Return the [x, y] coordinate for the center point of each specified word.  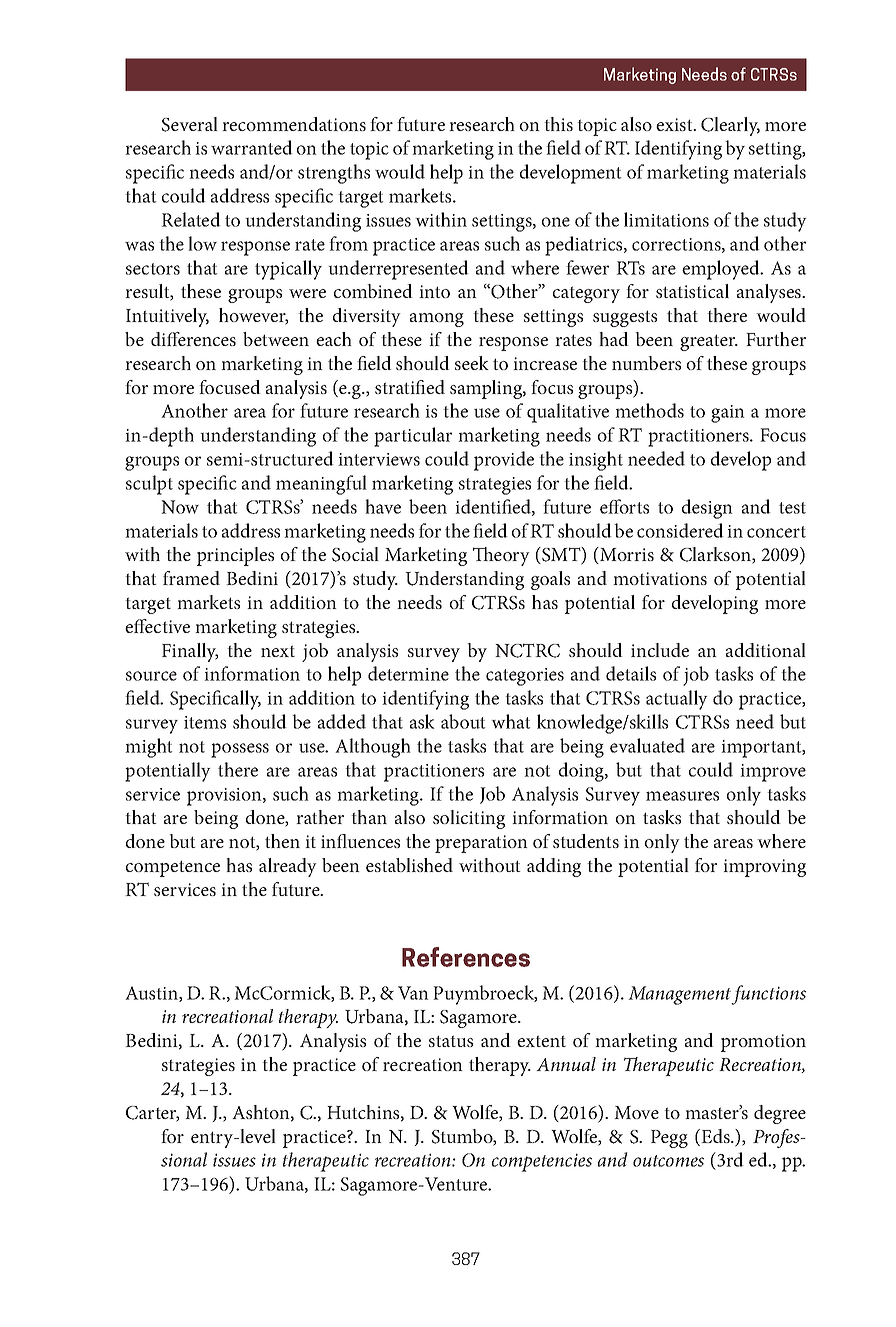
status [451, 1041]
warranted [252, 147]
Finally [190, 652]
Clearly [730, 126]
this [558, 124]
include [660, 650]
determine [408, 673]
